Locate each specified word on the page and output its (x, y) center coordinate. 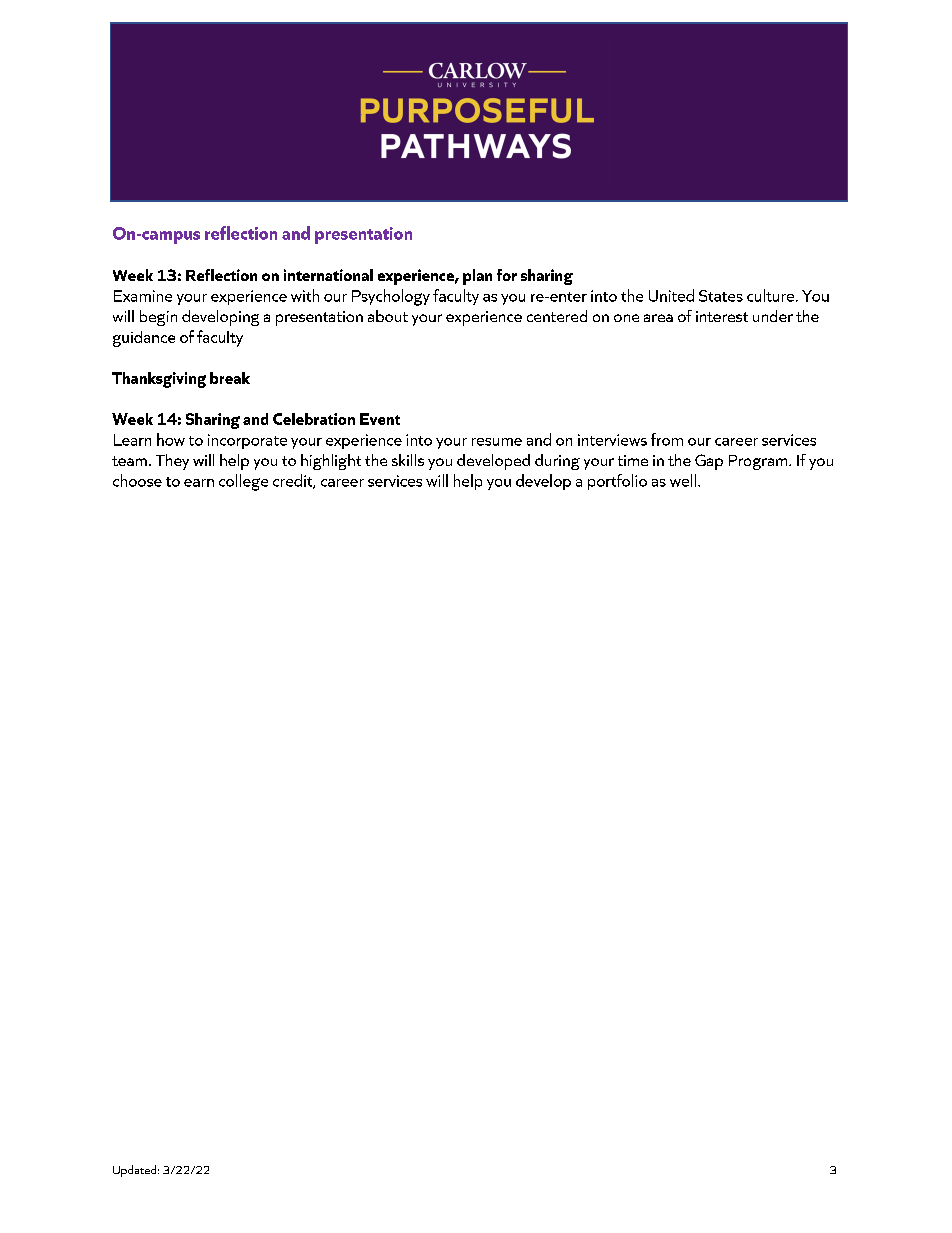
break (230, 378)
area (658, 318)
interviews (612, 440)
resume (497, 442)
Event (380, 419)
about (388, 316)
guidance (144, 339)
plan (477, 277)
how (171, 439)
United (671, 295)
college (243, 482)
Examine (143, 296)
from (667, 439)
